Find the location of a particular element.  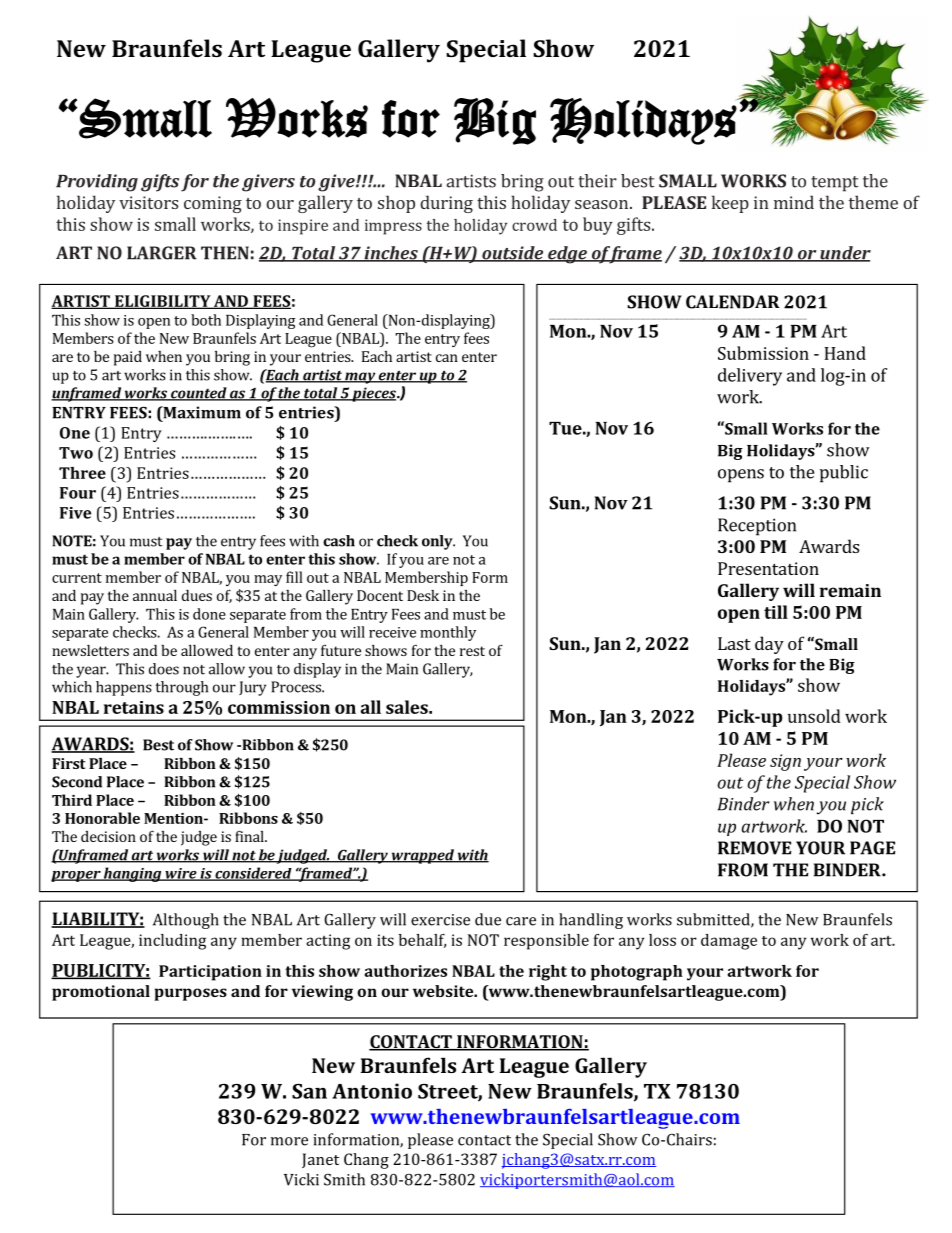

mind is located at coordinates (794, 202).
